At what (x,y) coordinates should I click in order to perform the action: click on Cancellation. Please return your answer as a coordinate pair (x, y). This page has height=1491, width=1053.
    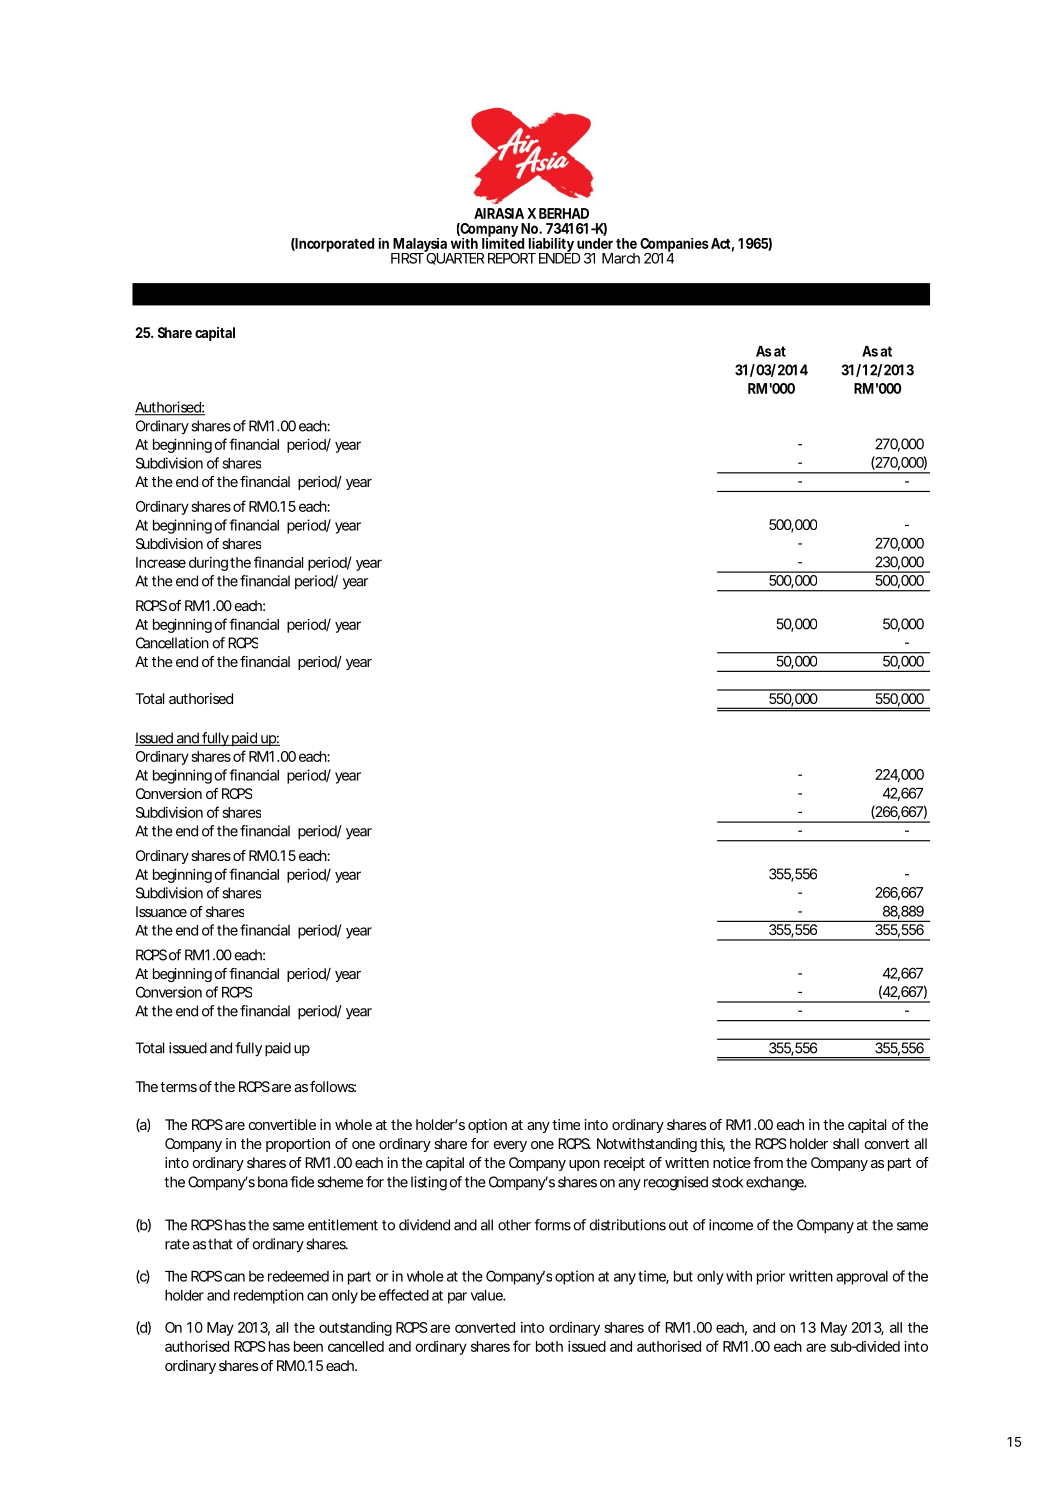
    Looking at the image, I should click on (172, 643).
